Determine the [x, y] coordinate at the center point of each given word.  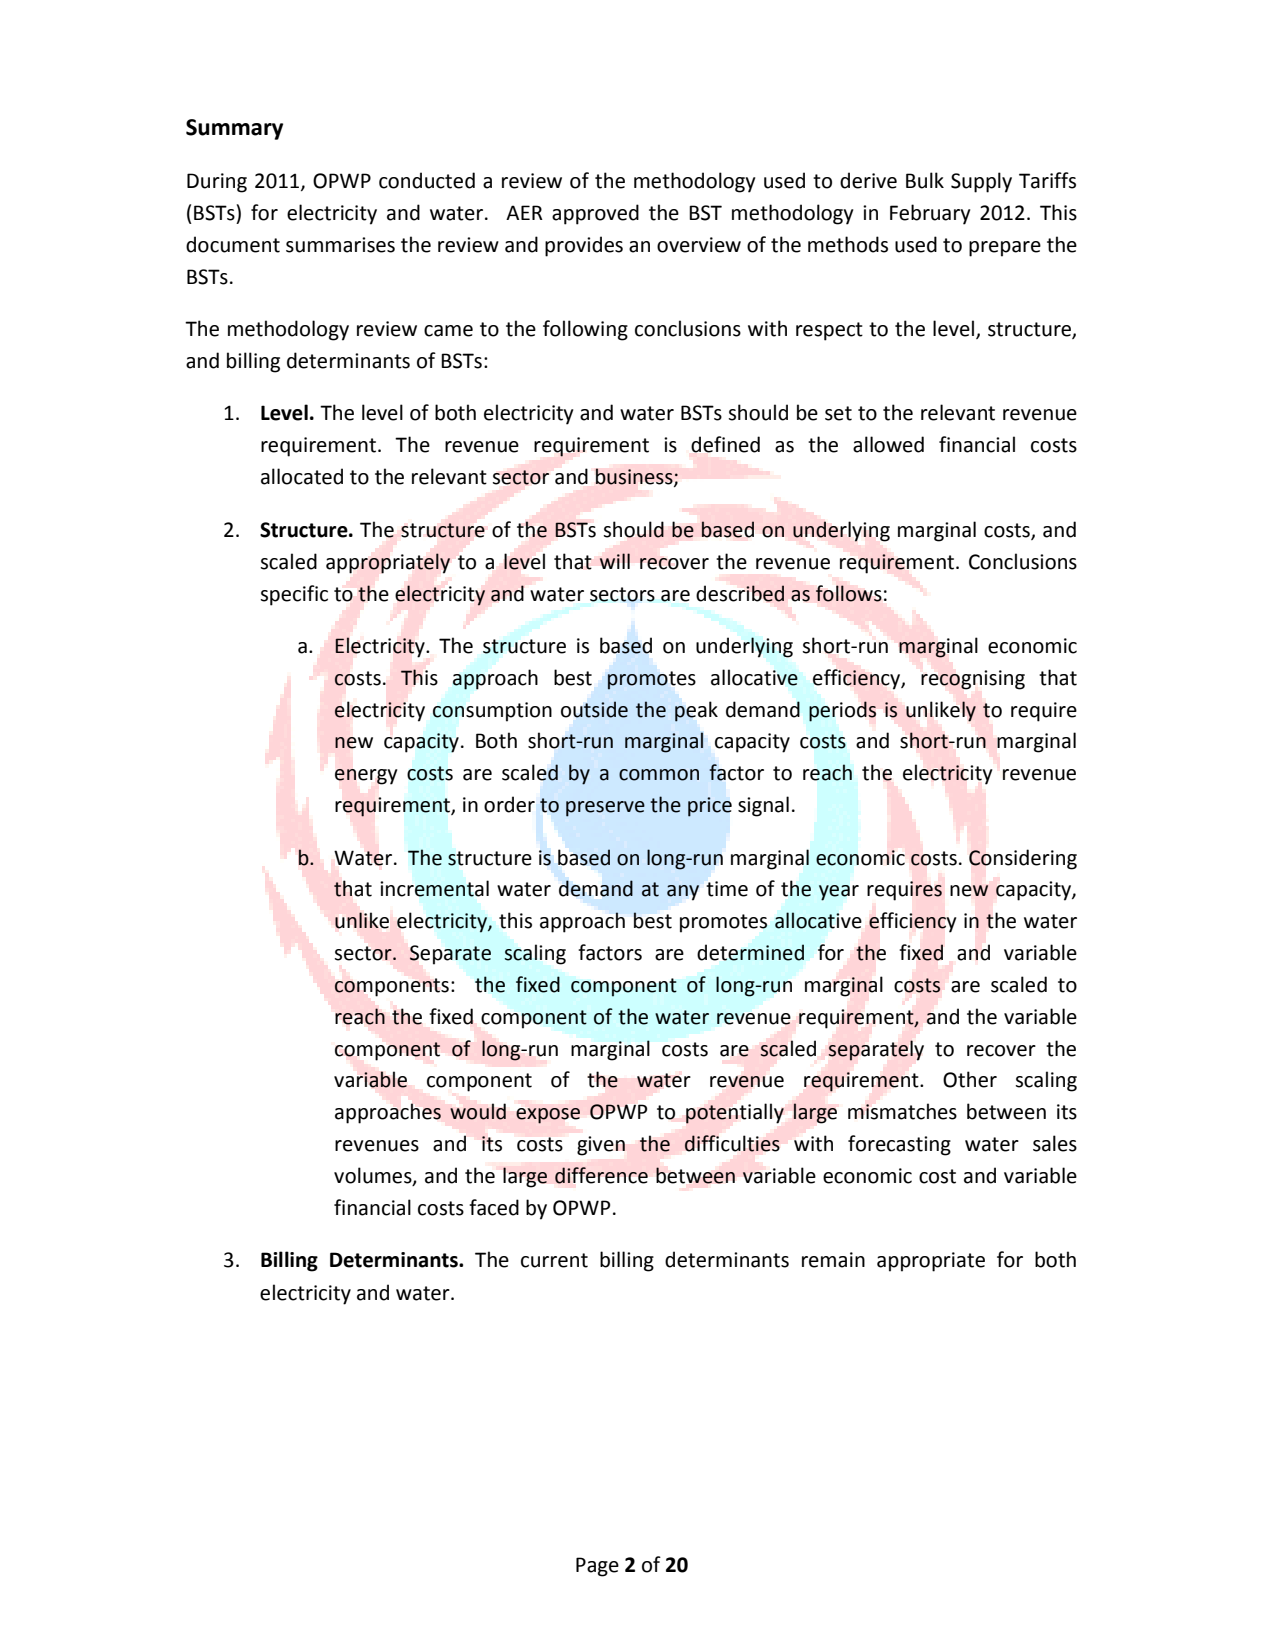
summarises [340, 245]
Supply [981, 182]
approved [595, 214]
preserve [605, 809]
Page [597, 1567]
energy [366, 777]
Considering [1023, 859]
